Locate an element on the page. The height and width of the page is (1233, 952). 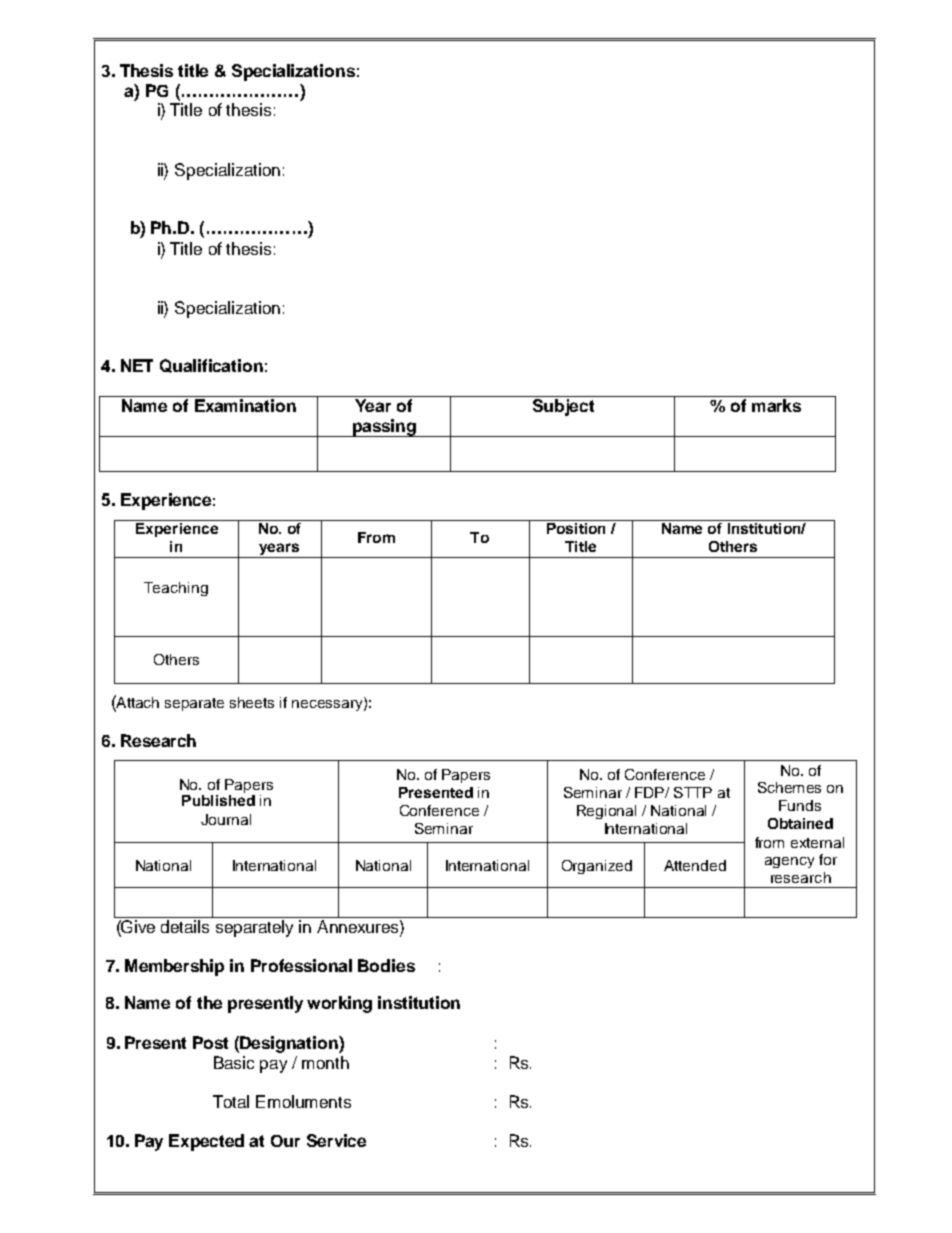
Schemes is located at coordinates (789, 787).
